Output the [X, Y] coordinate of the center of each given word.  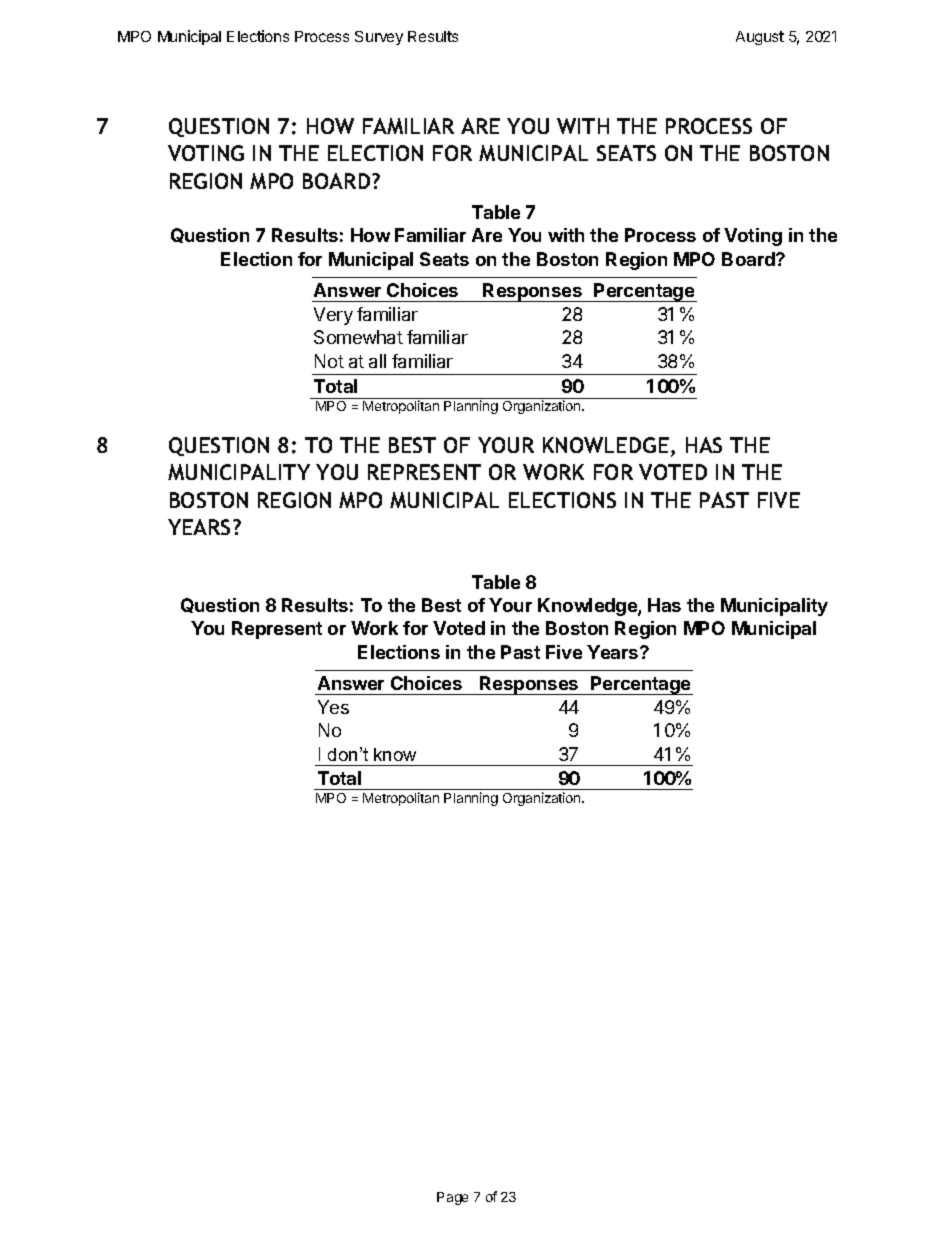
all [377, 361]
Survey [379, 38]
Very [333, 316]
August [760, 38]
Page [452, 1198]
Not [329, 361]
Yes [333, 707]
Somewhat [358, 337]
